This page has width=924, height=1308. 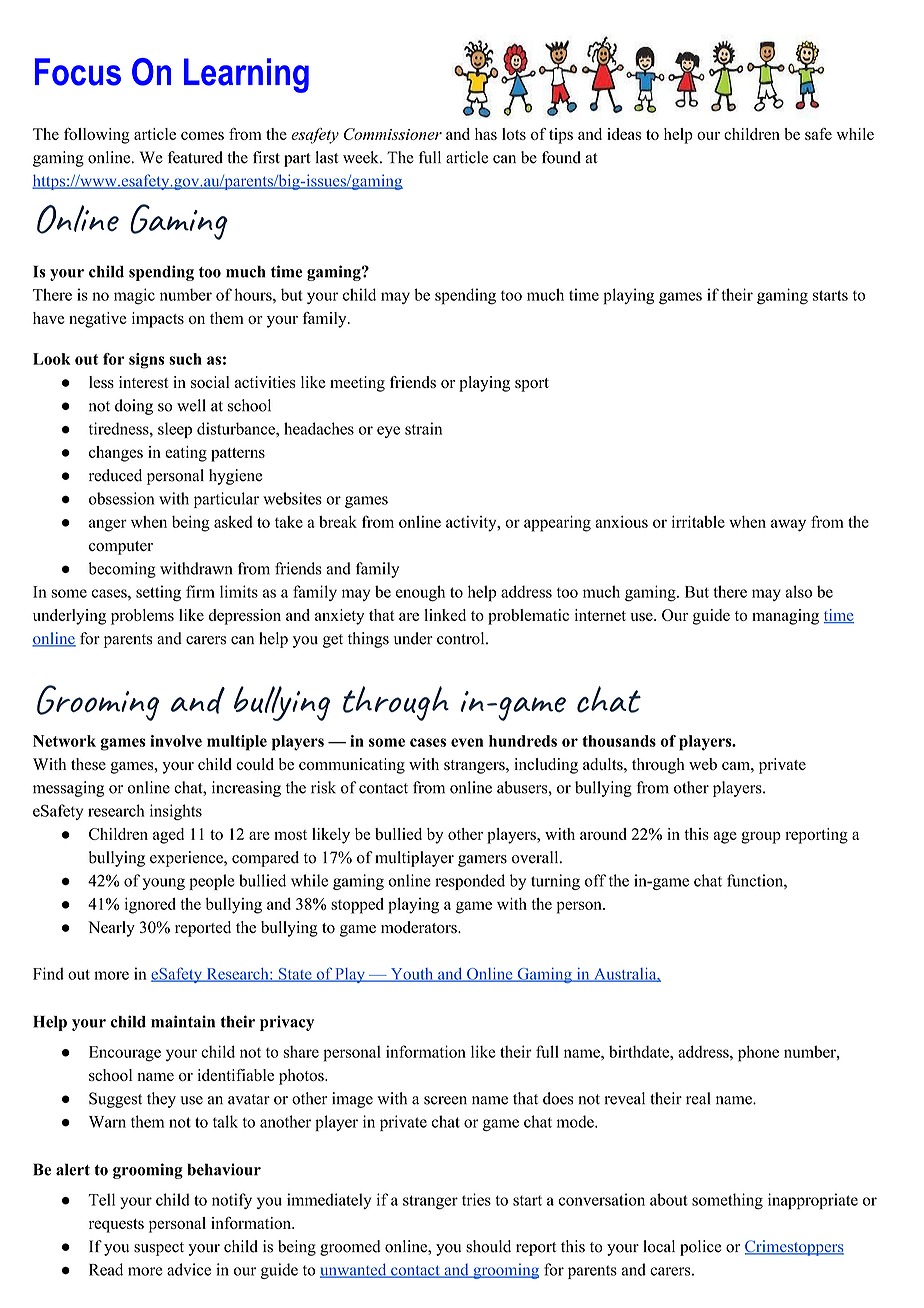 What do you see at coordinates (758, 1053) in the page?
I see `phone` at bounding box center [758, 1053].
